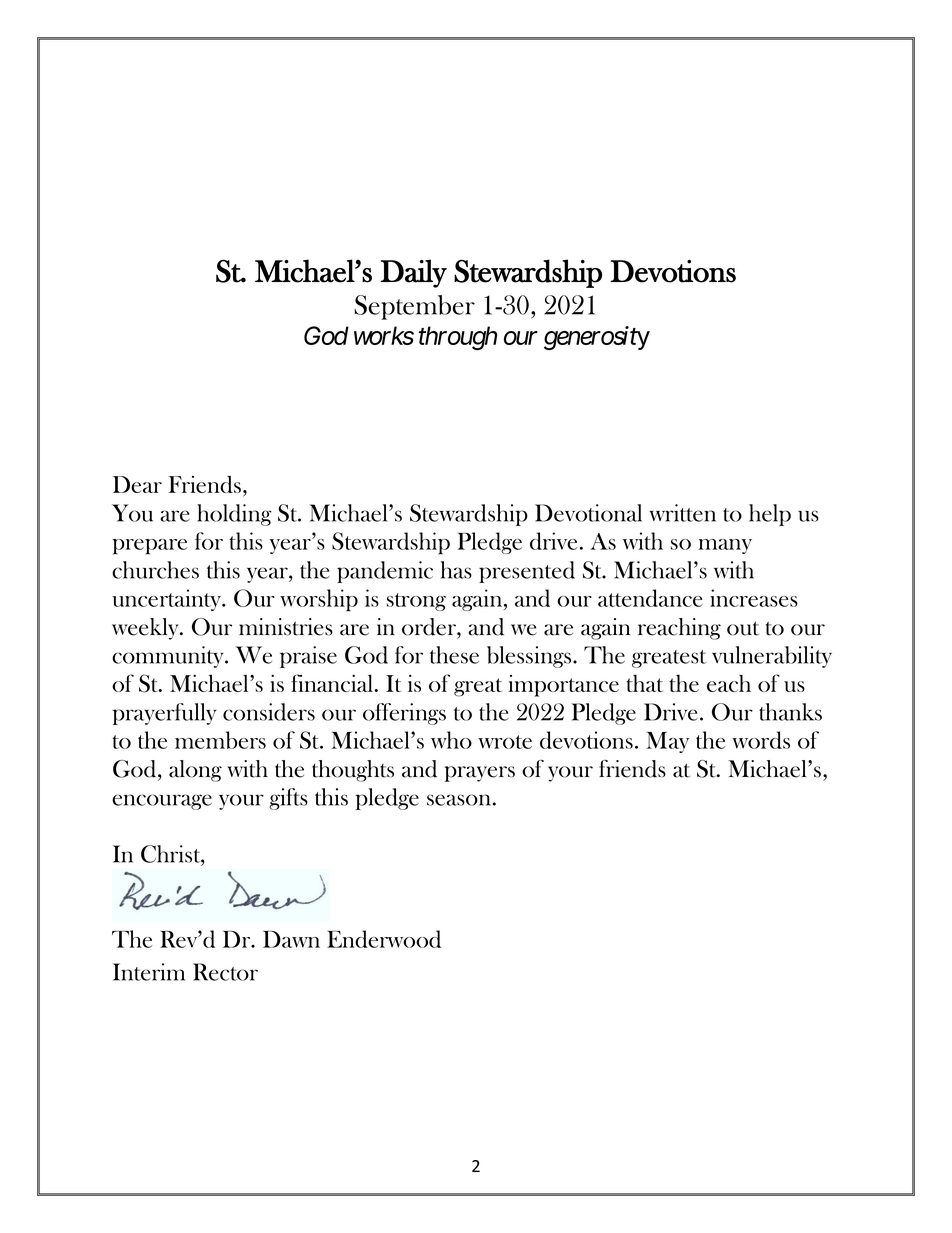 This image has height=1233, width=952. Describe the element at coordinates (195, 771) in the image. I see `along` at that location.
